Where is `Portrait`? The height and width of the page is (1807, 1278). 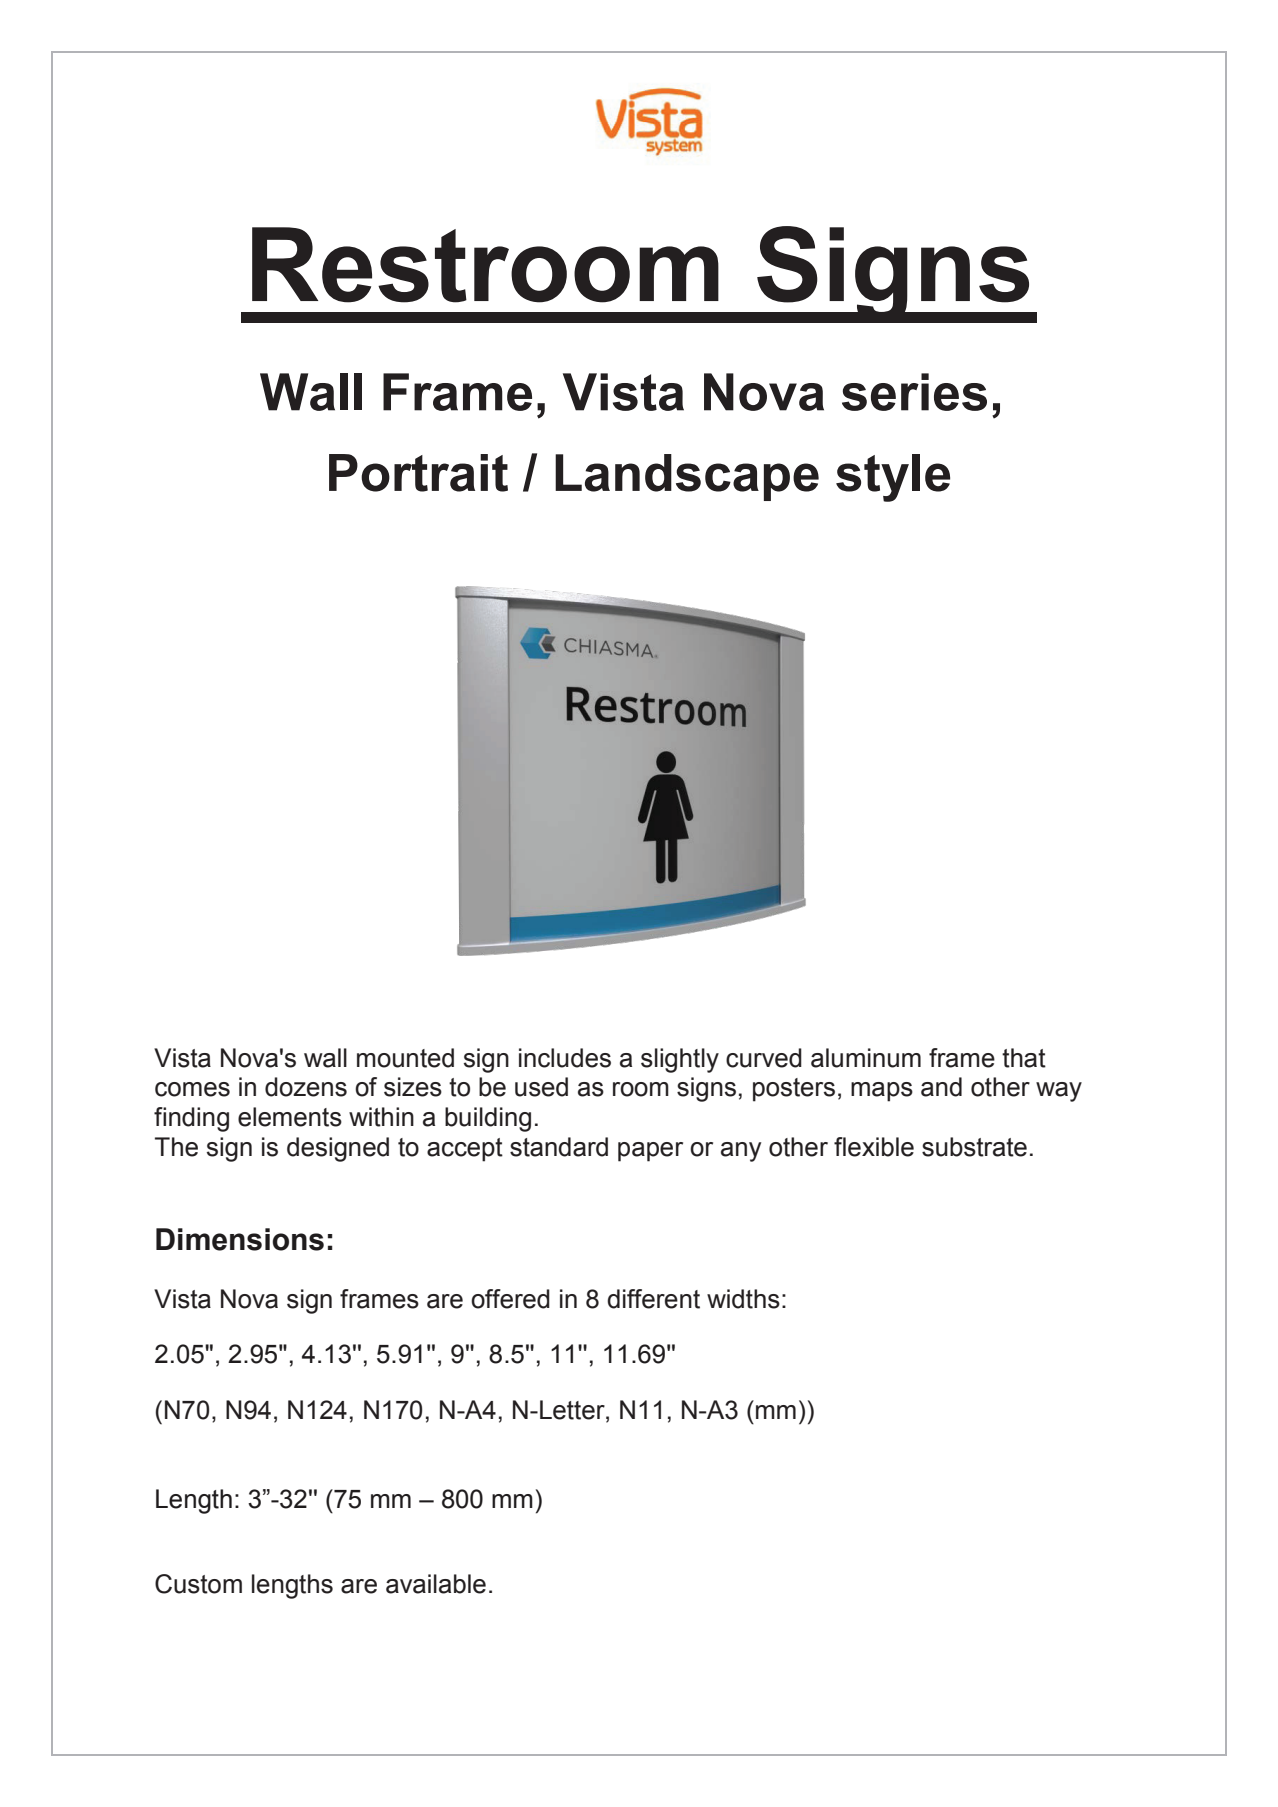 Portrait is located at coordinates (418, 473).
